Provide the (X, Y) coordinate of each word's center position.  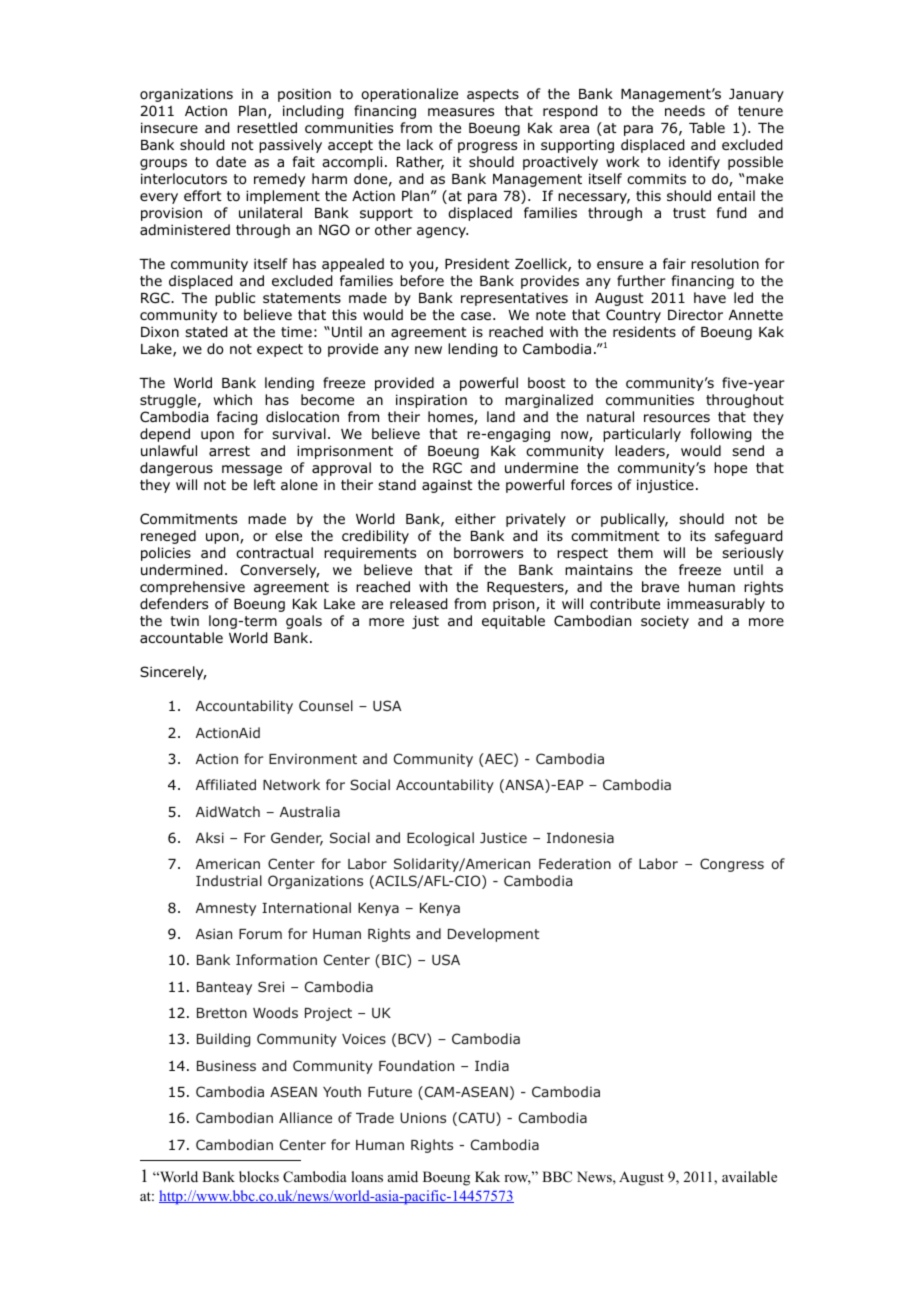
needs (685, 110)
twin (184, 620)
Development (493, 935)
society (665, 622)
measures (461, 112)
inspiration (431, 401)
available (749, 1176)
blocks (259, 1177)
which (232, 399)
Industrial (229, 880)
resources (677, 418)
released (418, 604)
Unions (423, 1117)
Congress (732, 865)
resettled (267, 127)
